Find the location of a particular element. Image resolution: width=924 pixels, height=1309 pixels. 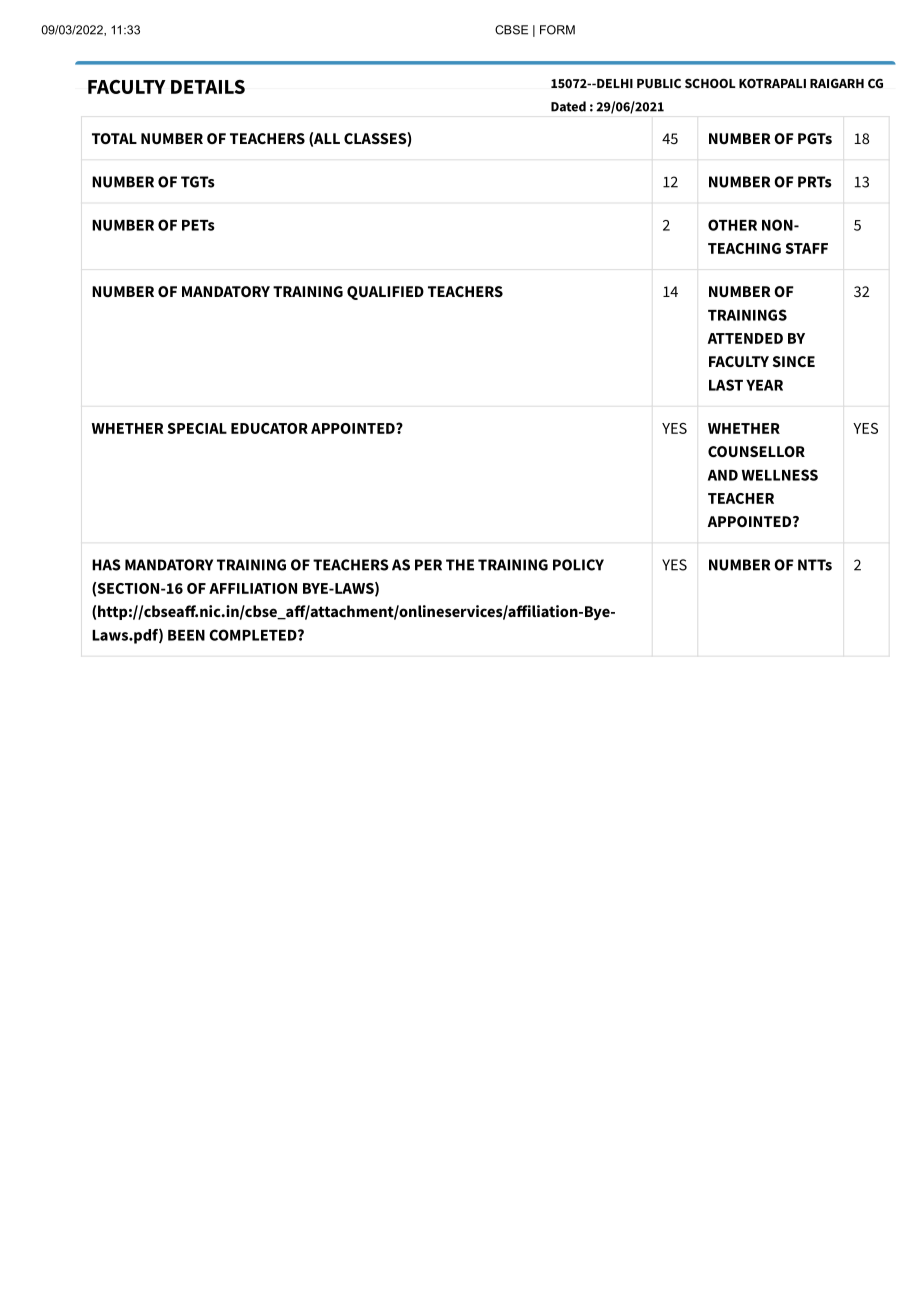

SCHOOL is located at coordinates (710, 83).
